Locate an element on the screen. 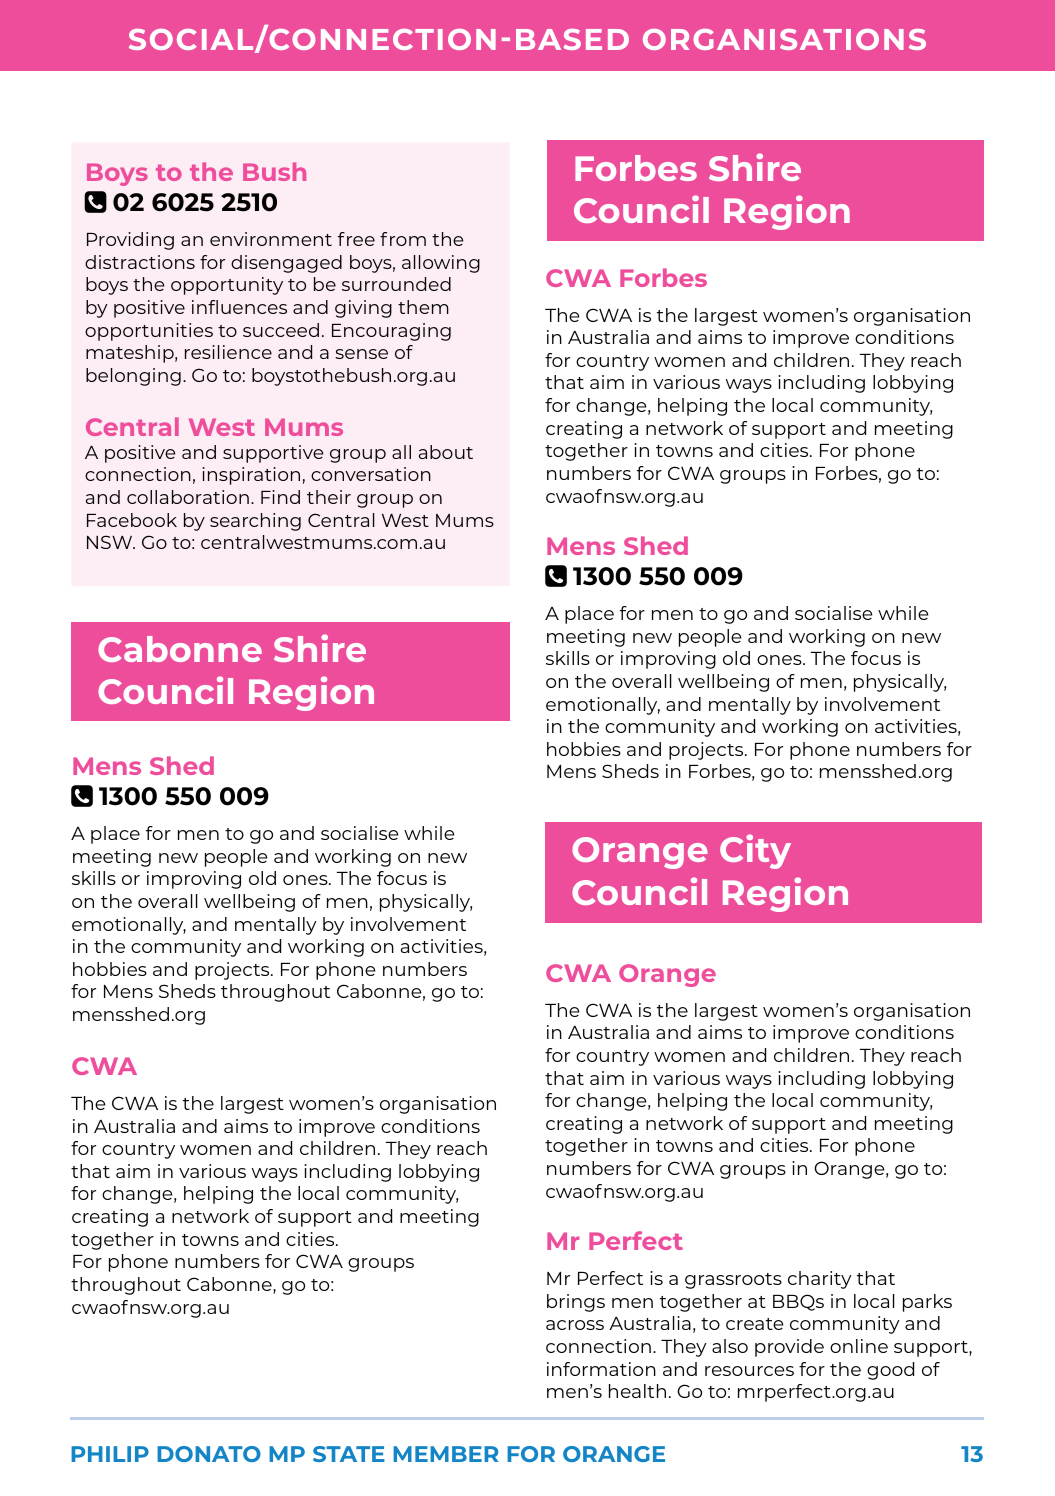 The height and width of the screenshot is (1496, 1055). them is located at coordinates (423, 307).
